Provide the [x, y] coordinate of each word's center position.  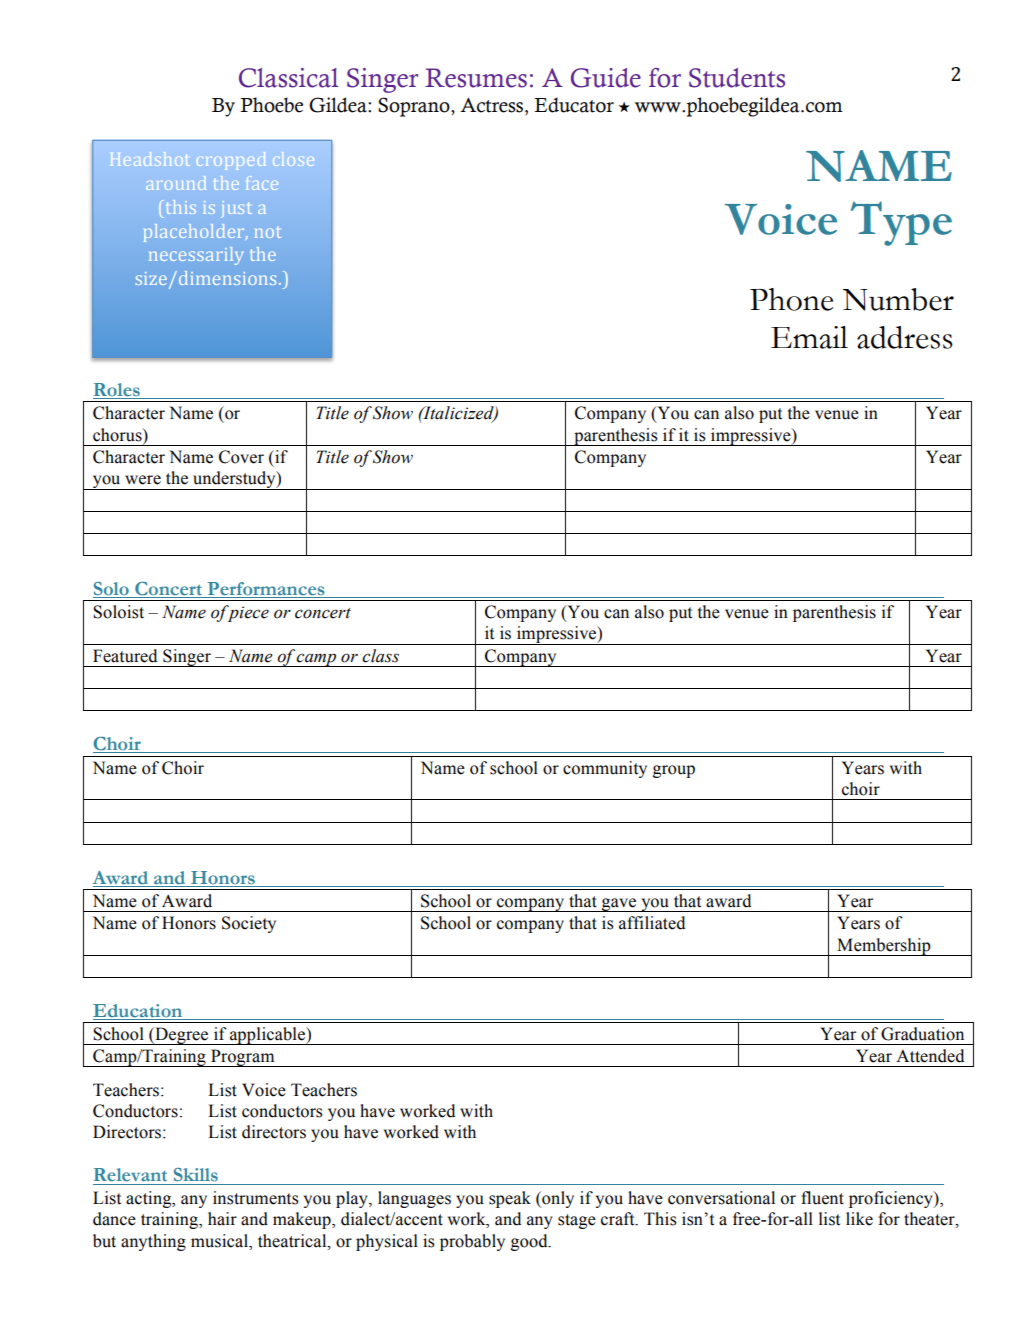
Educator [574, 105]
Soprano [415, 107]
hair [222, 1219]
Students [737, 78]
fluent [822, 1198]
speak [510, 1199]
